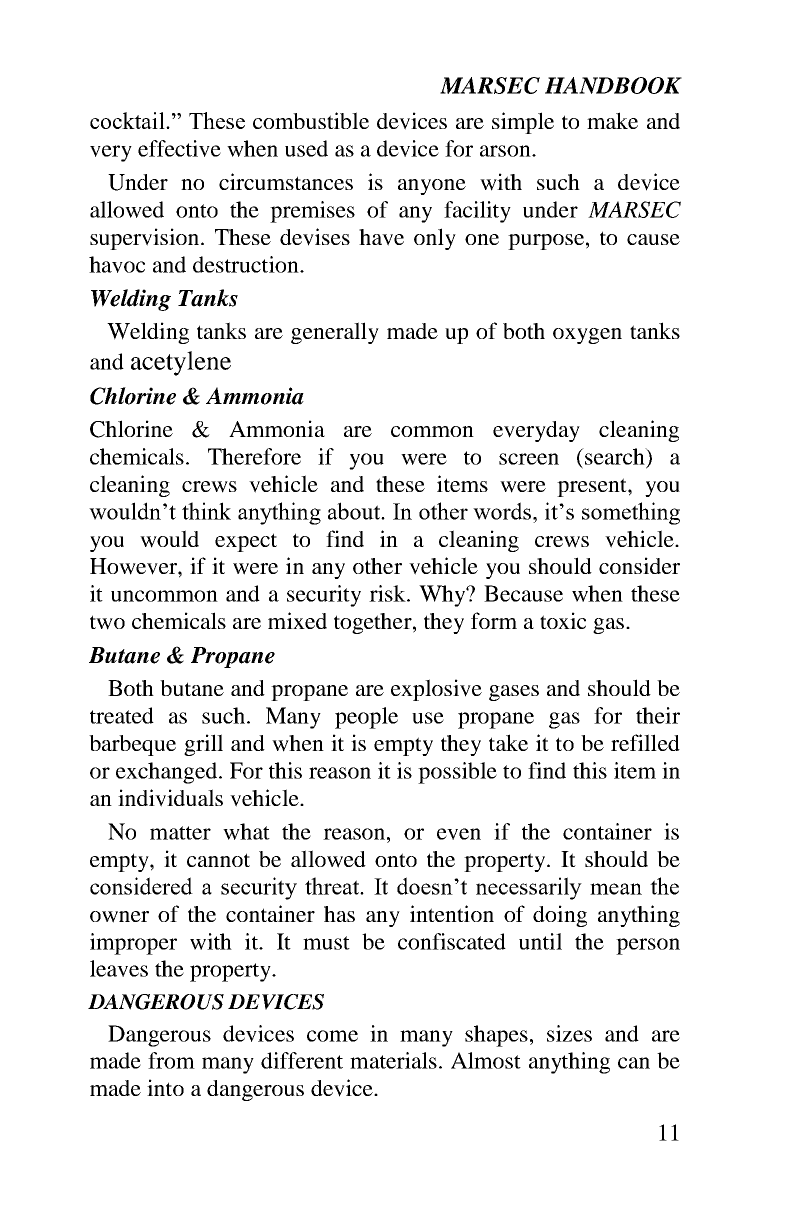 The width and height of the image is (788, 1218). Describe the element at coordinates (180, 833) in the image. I see `matter` at that location.
